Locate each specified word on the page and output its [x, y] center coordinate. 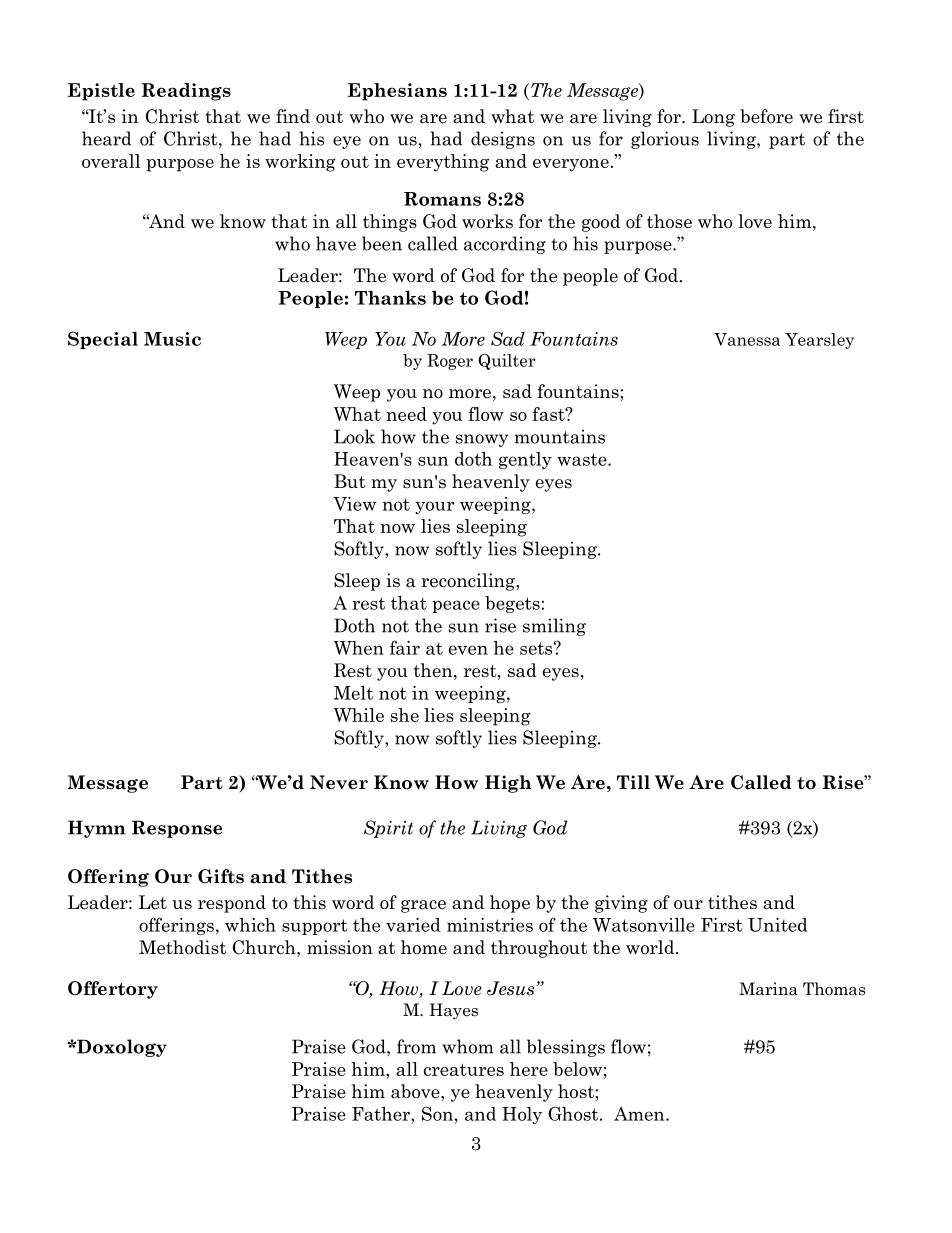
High [508, 784]
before [766, 116]
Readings [186, 92]
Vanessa [747, 339]
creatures [464, 1070]
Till [633, 782]
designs [503, 140]
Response [177, 829]
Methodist [182, 947]
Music [172, 339]
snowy [482, 440]
